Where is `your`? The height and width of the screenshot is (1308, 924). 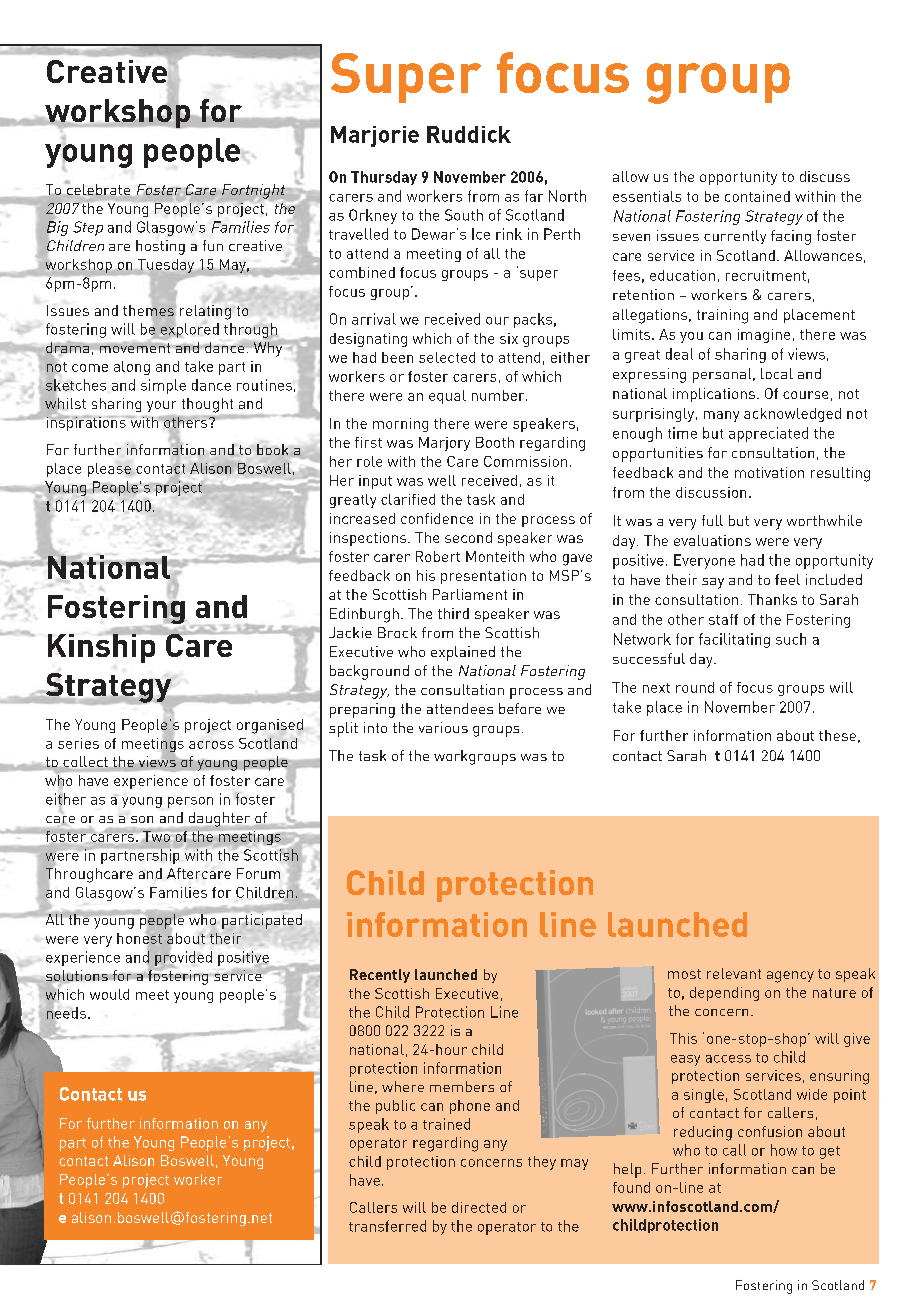
your is located at coordinates (161, 406).
